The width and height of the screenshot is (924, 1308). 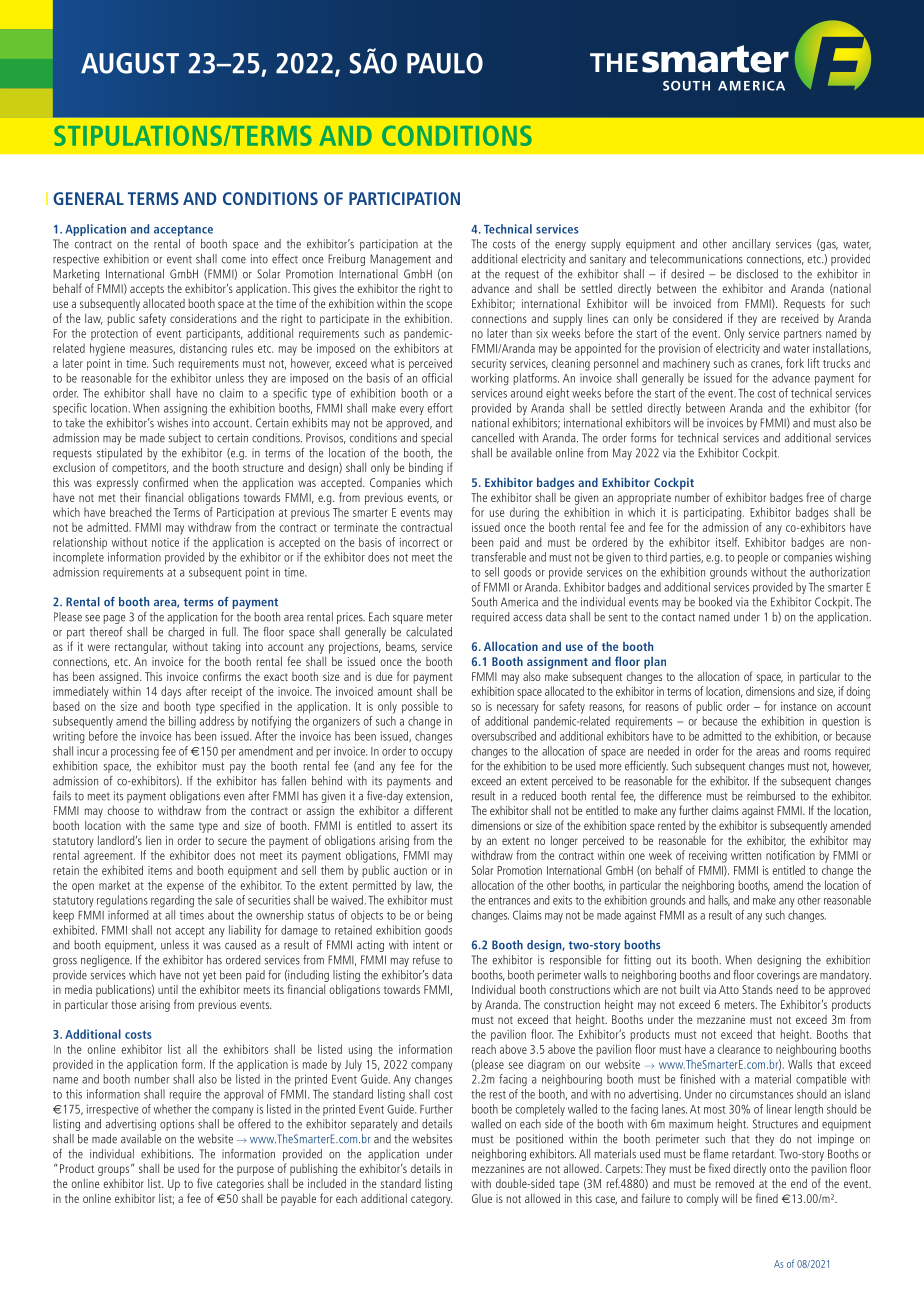 What do you see at coordinates (445, 63) in the screenshot?
I see `PAULO` at bounding box center [445, 63].
